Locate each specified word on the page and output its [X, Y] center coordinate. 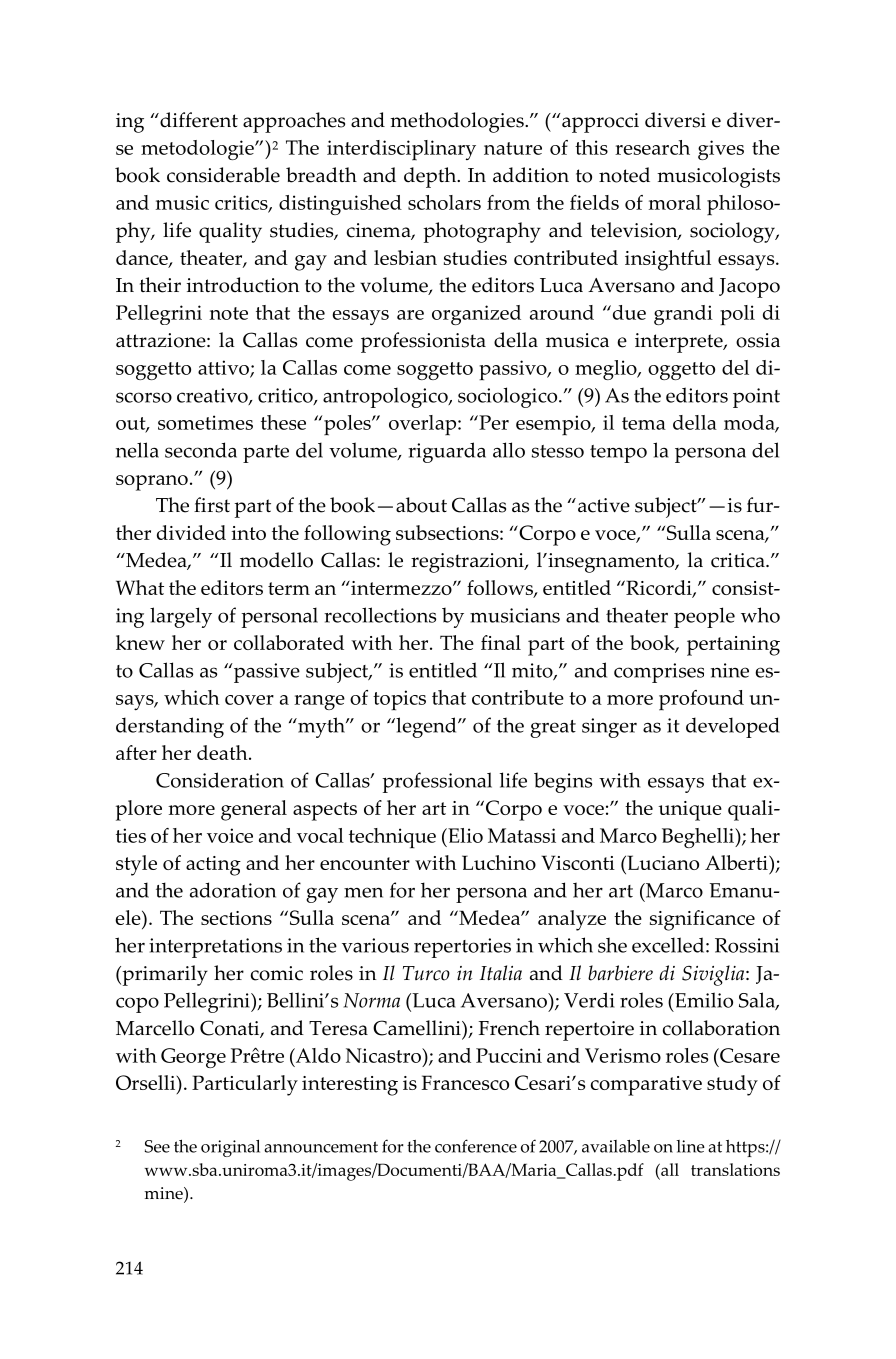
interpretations [215, 948]
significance [702, 920]
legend [426, 727]
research [652, 147]
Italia [501, 973]
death [223, 752]
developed [733, 727]
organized [476, 315]
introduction [243, 285]
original [230, 1148]
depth [431, 177]
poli [737, 315]
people [704, 617]
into [249, 533]
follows [501, 589]
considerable [223, 175]
